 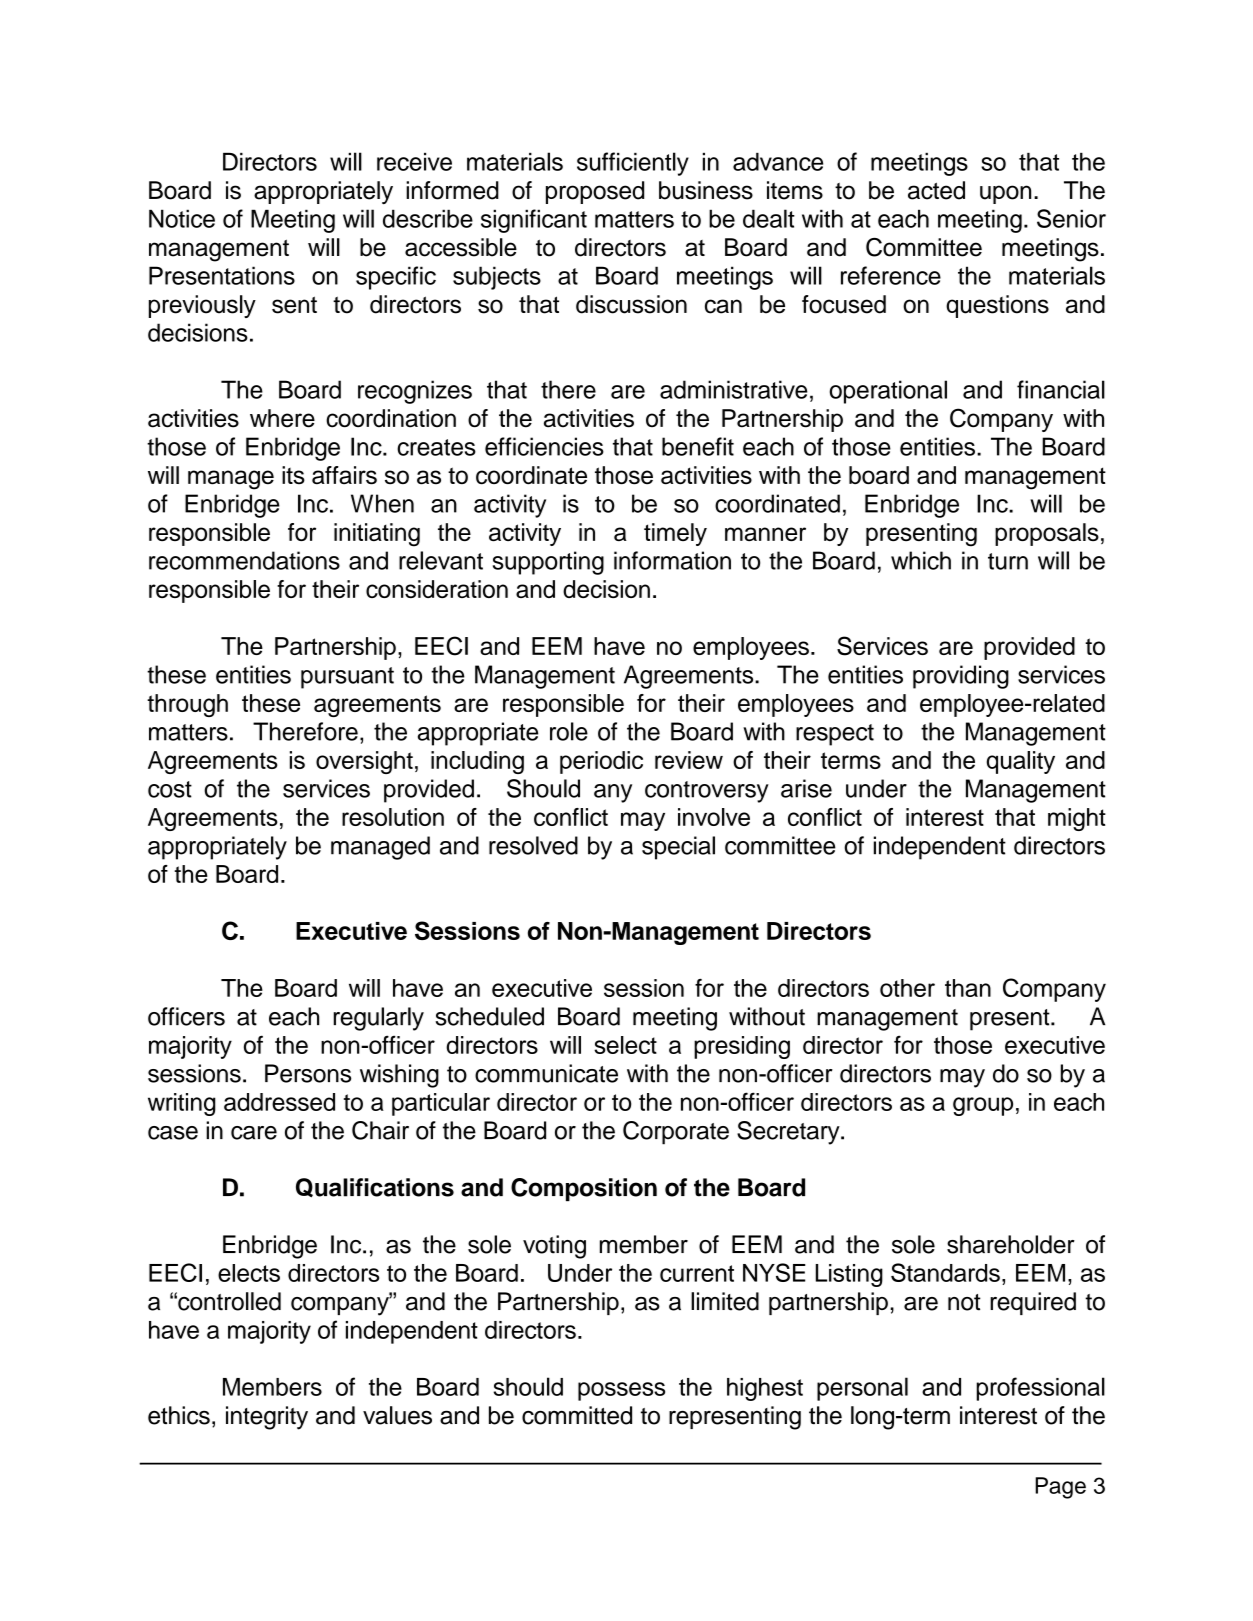 I want to click on resolution, so click(x=393, y=817).
